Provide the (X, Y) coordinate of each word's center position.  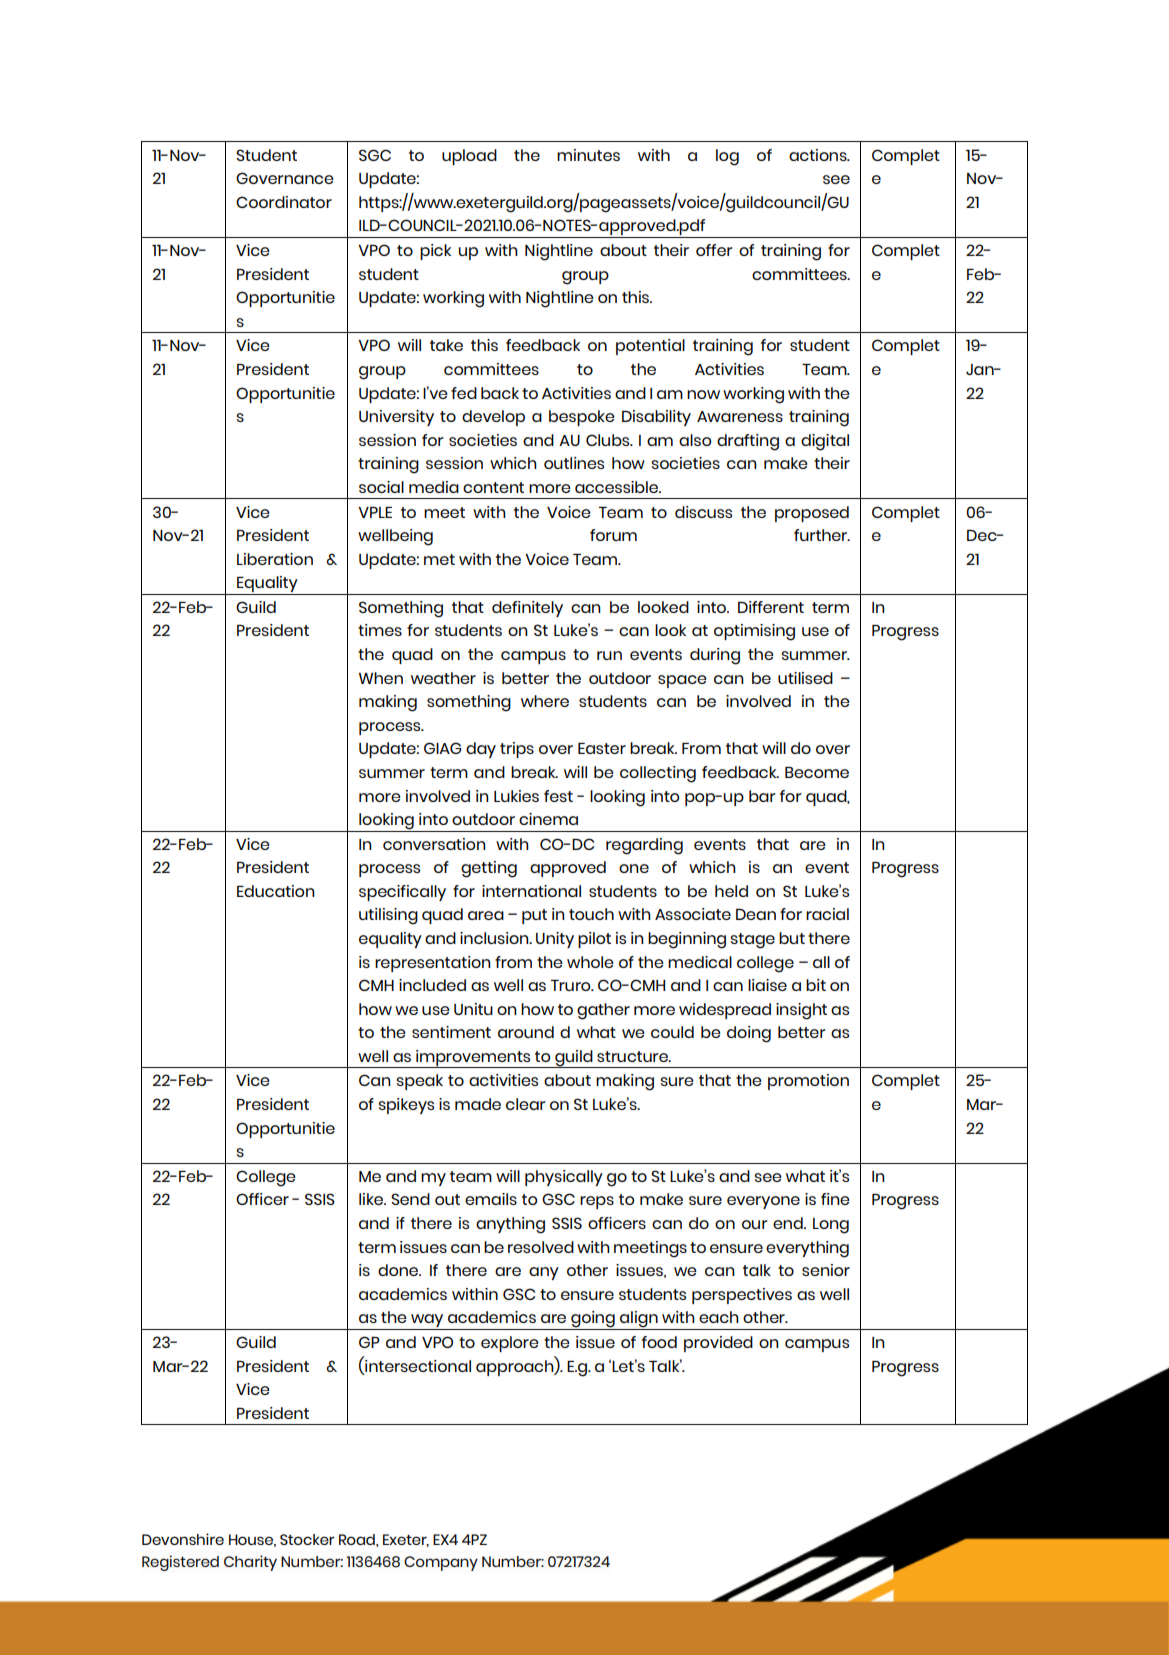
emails (491, 1199)
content (493, 487)
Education (276, 891)
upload (469, 157)
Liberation (275, 559)
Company (441, 1563)
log (727, 157)
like (372, 1199)
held (731, 891)
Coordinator (284, 202)
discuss (703, 512)
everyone (763, 1202)
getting (489, 869)
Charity (250, 1563)
